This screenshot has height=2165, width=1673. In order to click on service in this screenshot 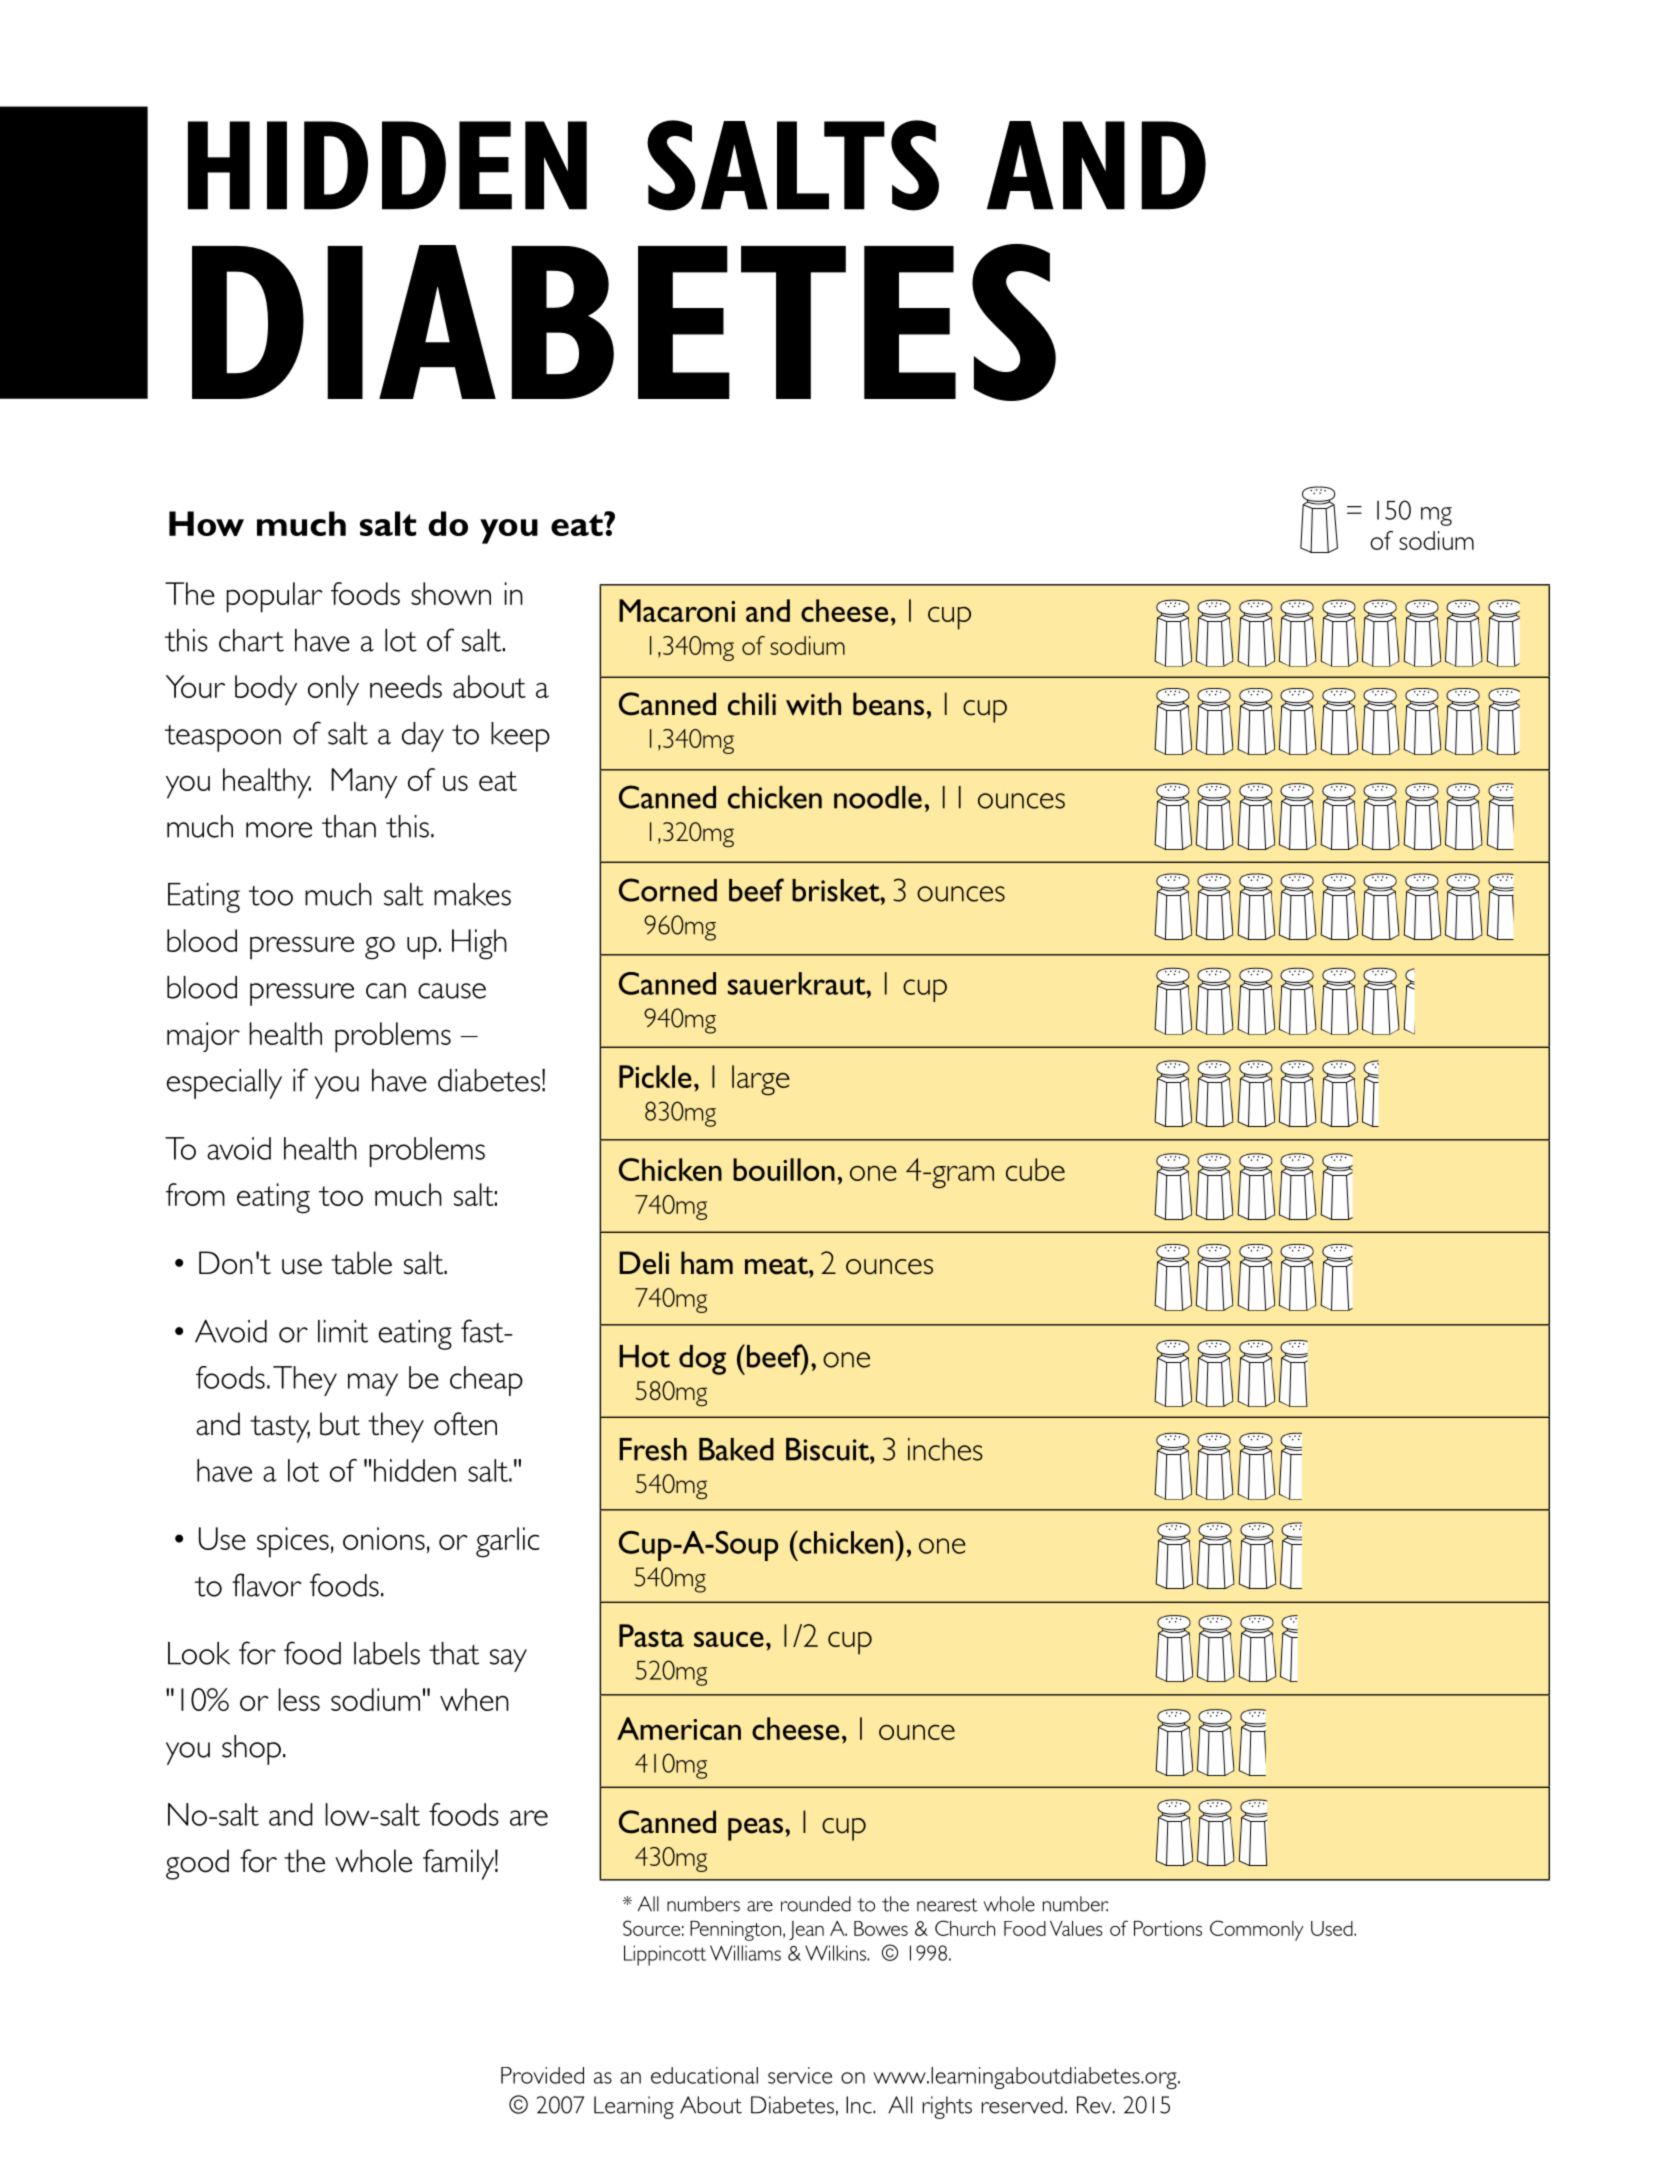, I will do `click(800, 2075)`.
